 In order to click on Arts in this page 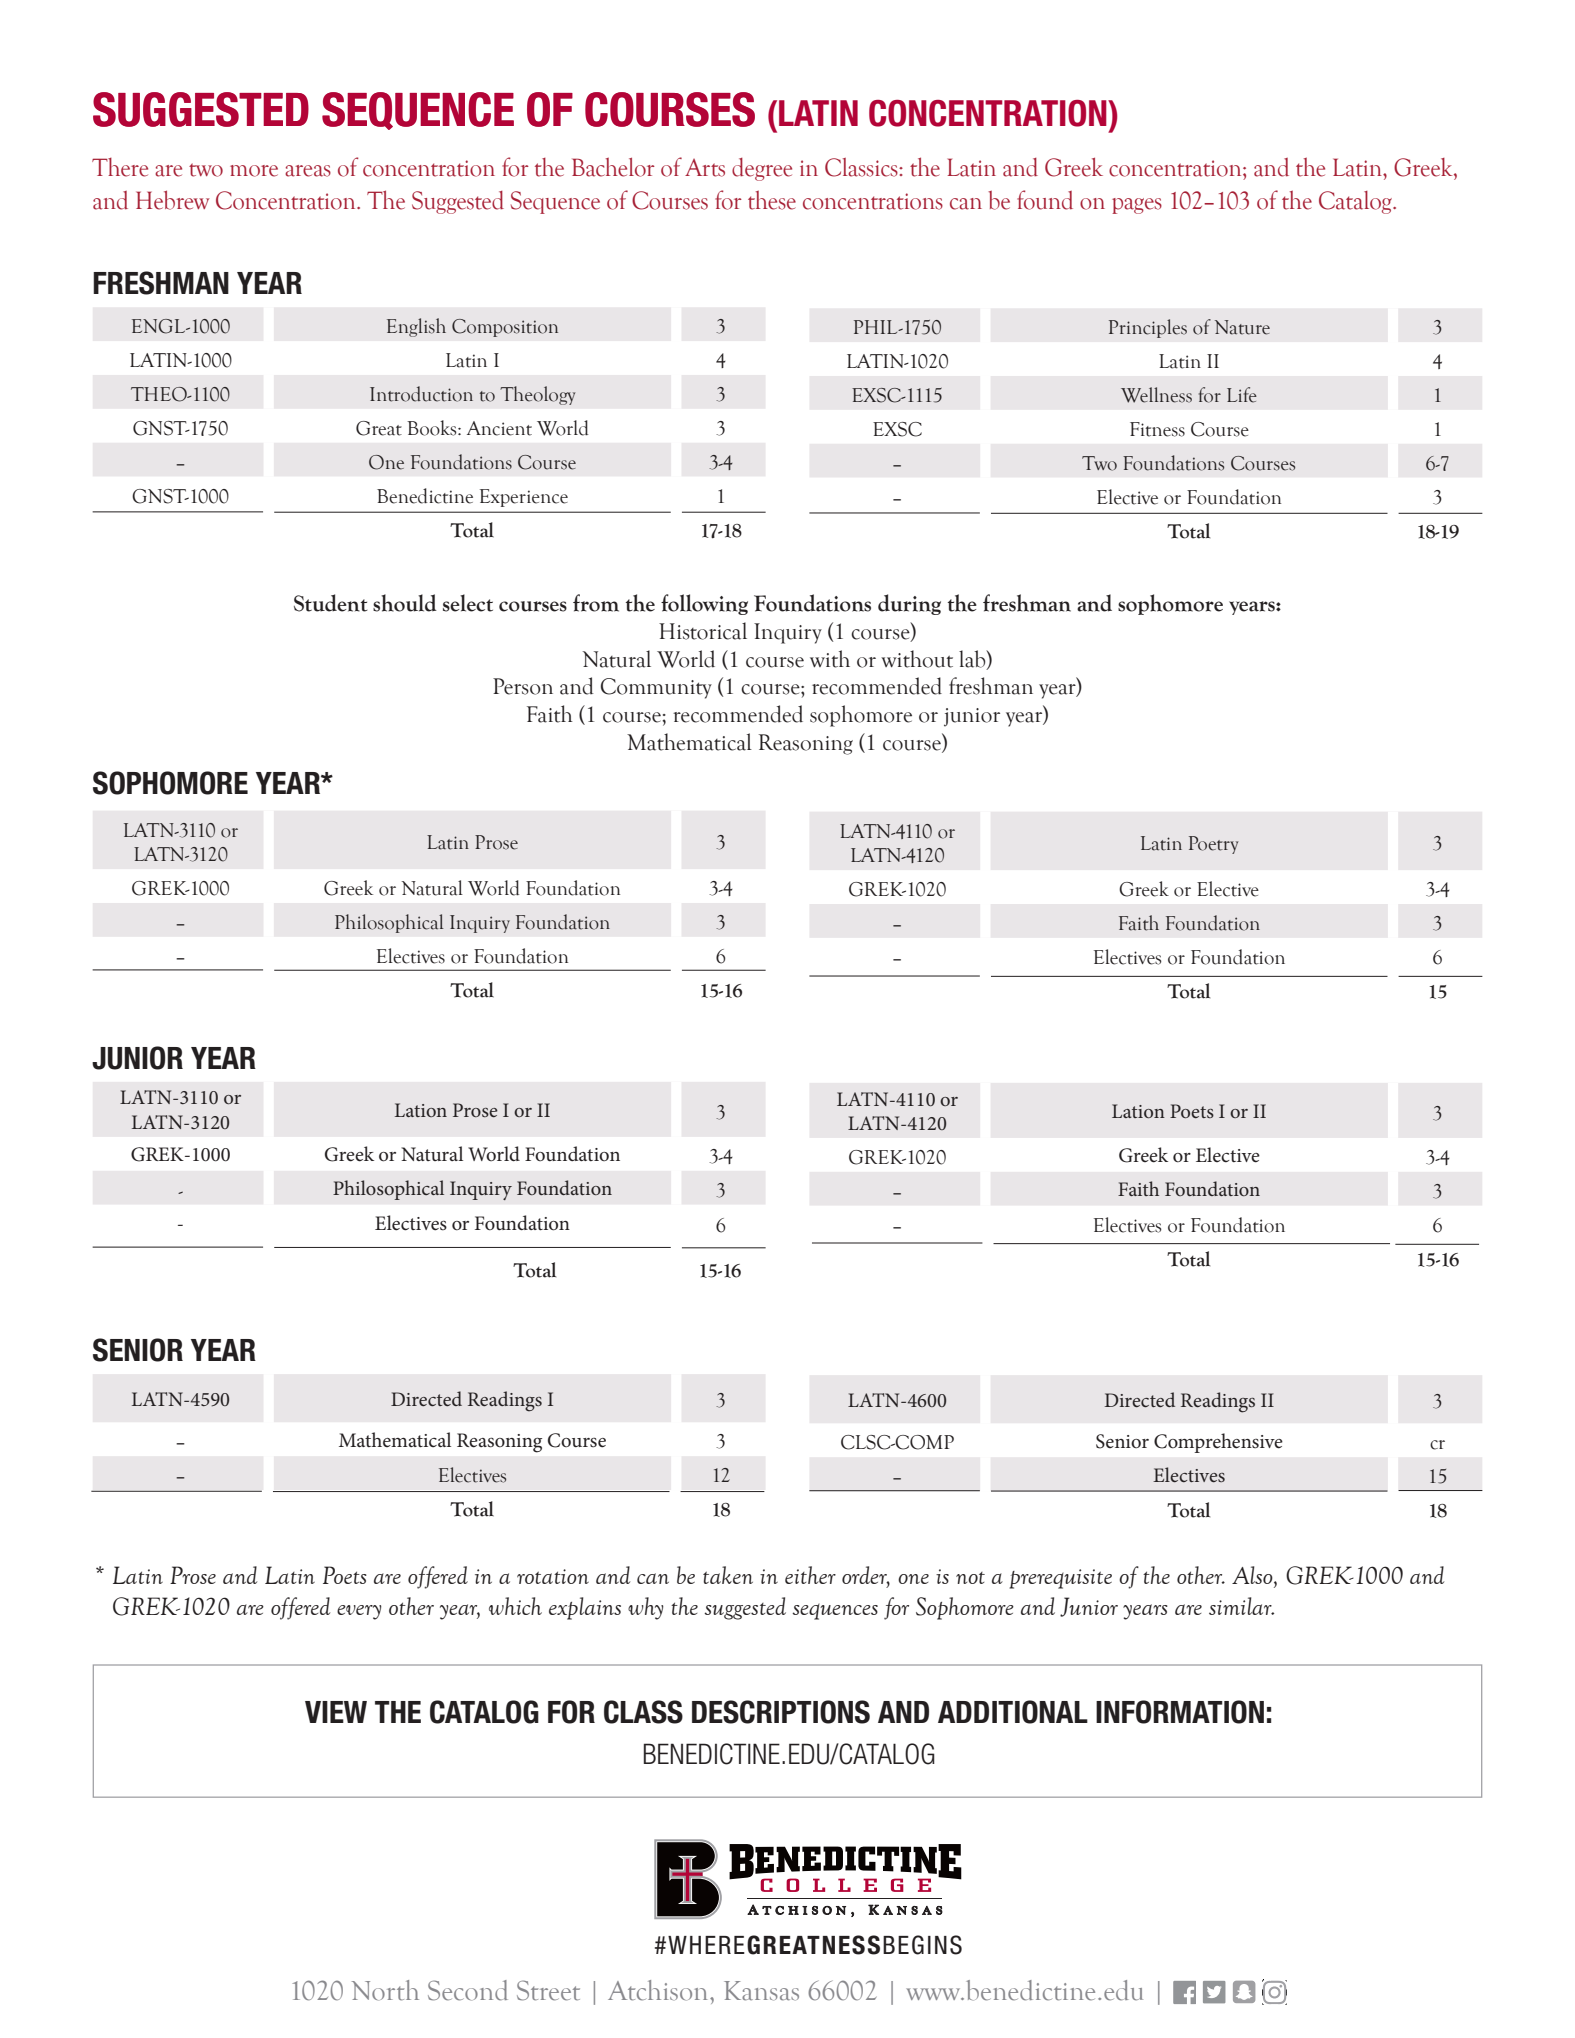, I will do `click(705, 168)`.
